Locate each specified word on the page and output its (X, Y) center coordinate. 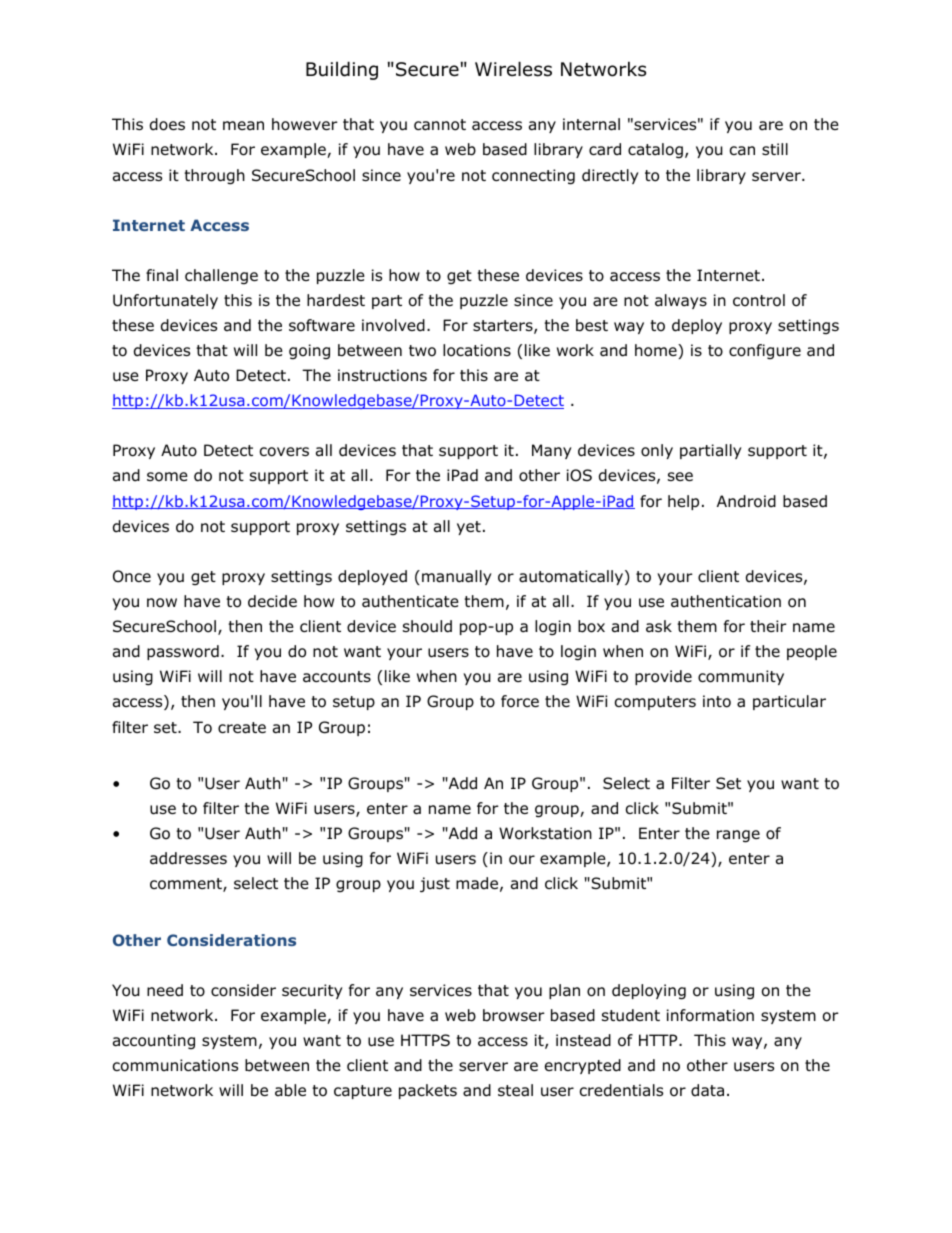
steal (515, 1090)
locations (477, 350)
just (435, 885)
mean (243, 126)
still (775, 149)
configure (765, 351)
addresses (188, 858)
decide (272, 601)
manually (457, 577)
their (768, 626)
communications (175, 1065)
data (707, 1090)
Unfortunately (165, 301)
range (738, 836)
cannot (440, 125)
